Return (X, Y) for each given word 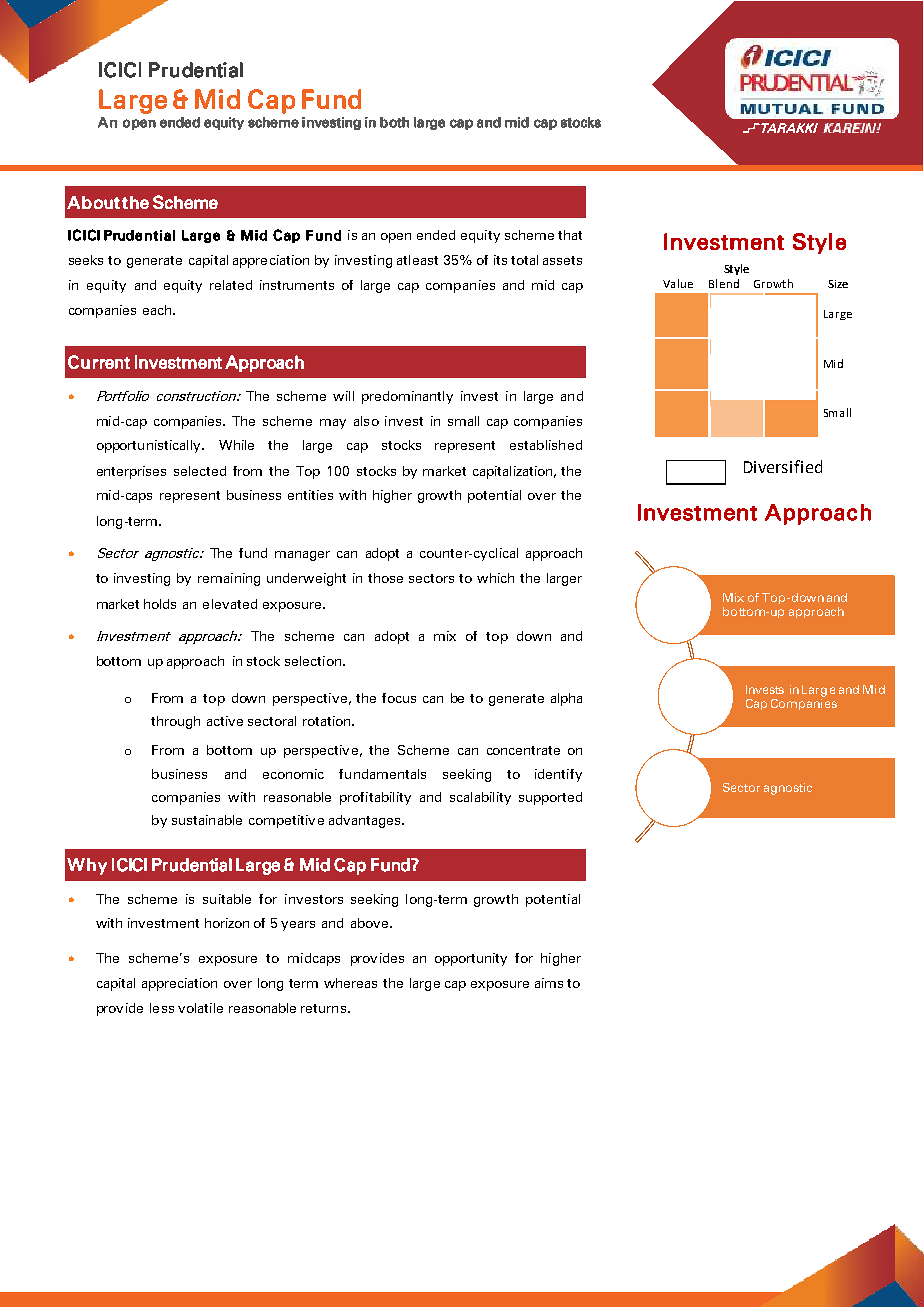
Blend (724, 283)
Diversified (783, 466)
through (175, 722)
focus (399, 698)
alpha (566, 699)
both (394, 122)
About (93, 202)
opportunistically (150, 446)
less (162, 1008)
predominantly (407, 397)
